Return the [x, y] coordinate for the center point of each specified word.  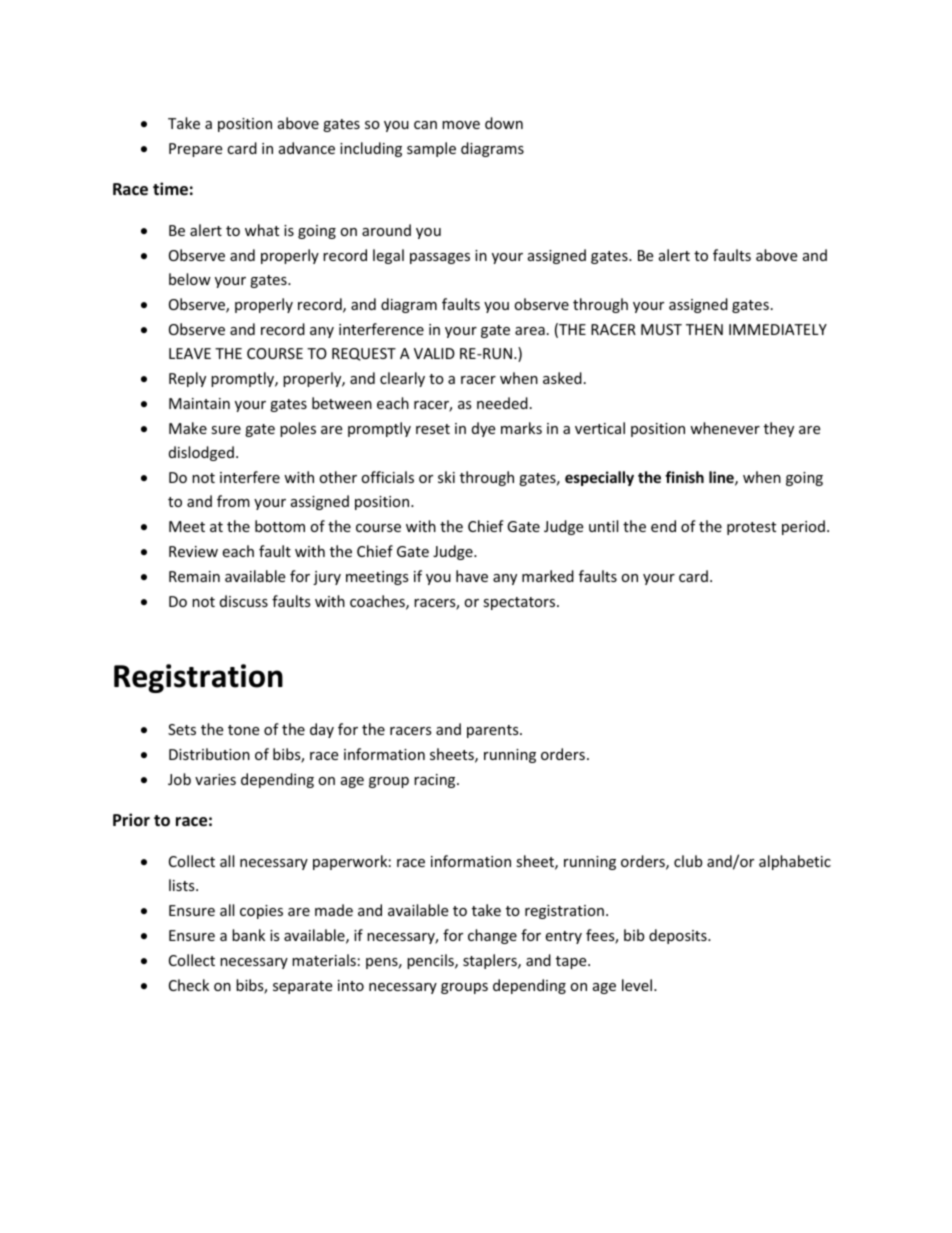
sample [431, 149]
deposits [679, 936]
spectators [520, 603]
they [779, 429]
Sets [182, 729]
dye [483, 429]
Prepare [195, 150]
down [504, 123]
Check [189, 985]
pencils [431, 961]
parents [494, 731]
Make [188, 428]
